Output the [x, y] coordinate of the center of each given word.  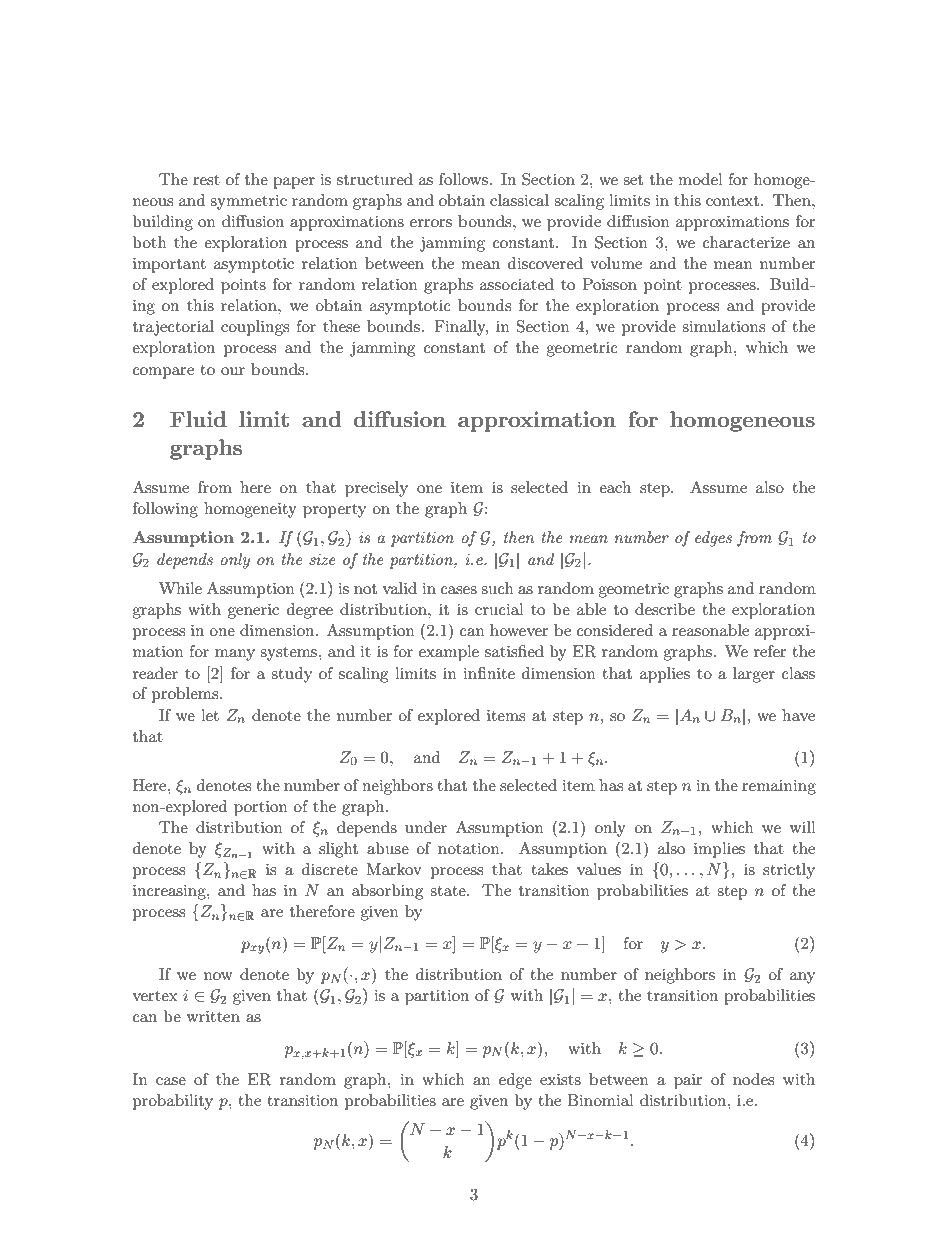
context [734, 201]
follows [465, 179]
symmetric [248, 202]
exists [560, 1079]
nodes [753, 1079]
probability [173, 1102]
